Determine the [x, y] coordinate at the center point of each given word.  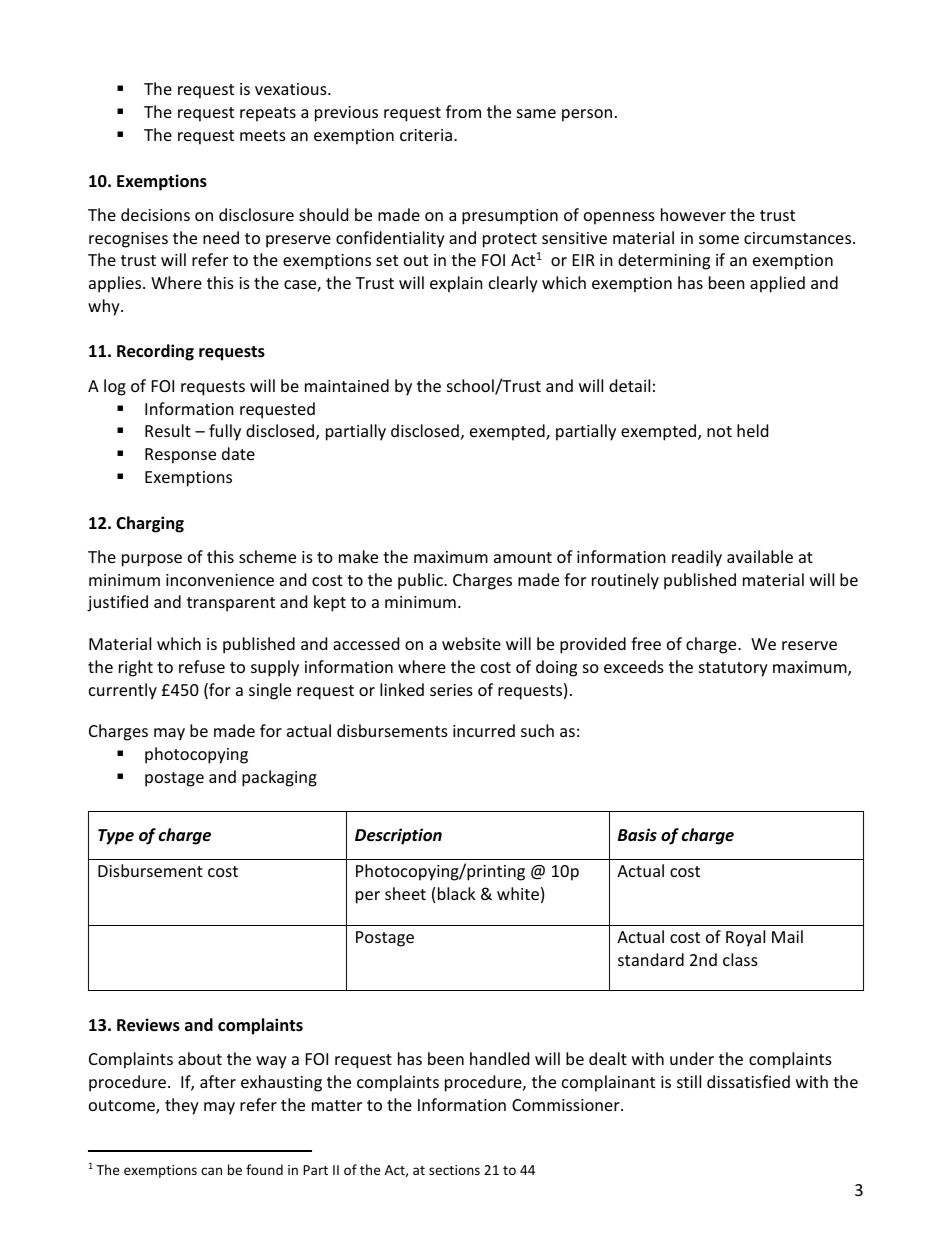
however [693, 214]
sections [454, 1170]
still [689, 1081]
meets [263, 135]
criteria [426, 135]
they [182, 1106]
